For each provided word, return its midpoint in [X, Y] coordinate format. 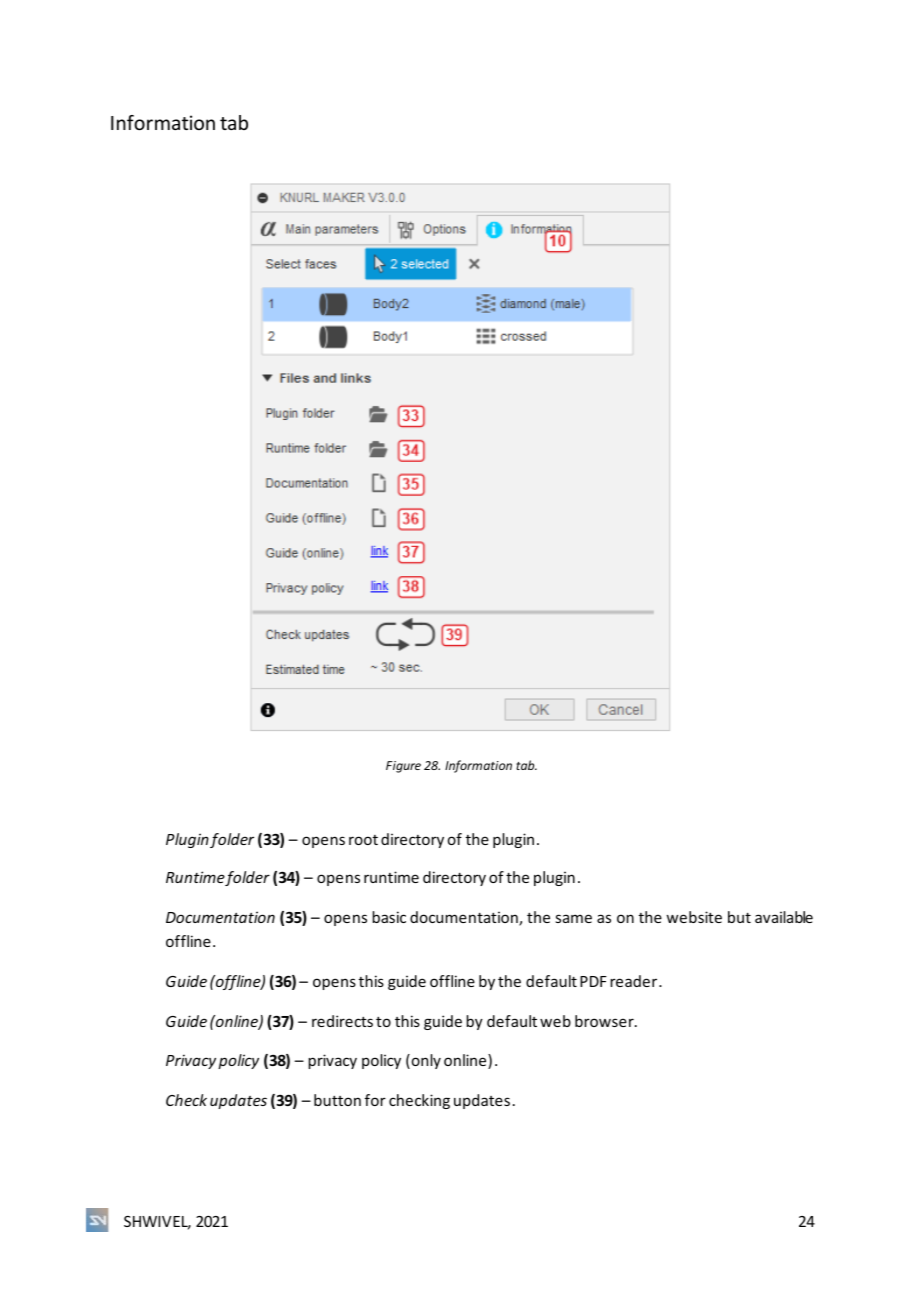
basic [389, 917]
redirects [342, 1021]
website [694, 917]
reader [635, 981]
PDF [593, 981]
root [363, 840]
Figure [403, 767]
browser [605, 1021]
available [784, 917]
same [573, 918]
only [425, 1061]
